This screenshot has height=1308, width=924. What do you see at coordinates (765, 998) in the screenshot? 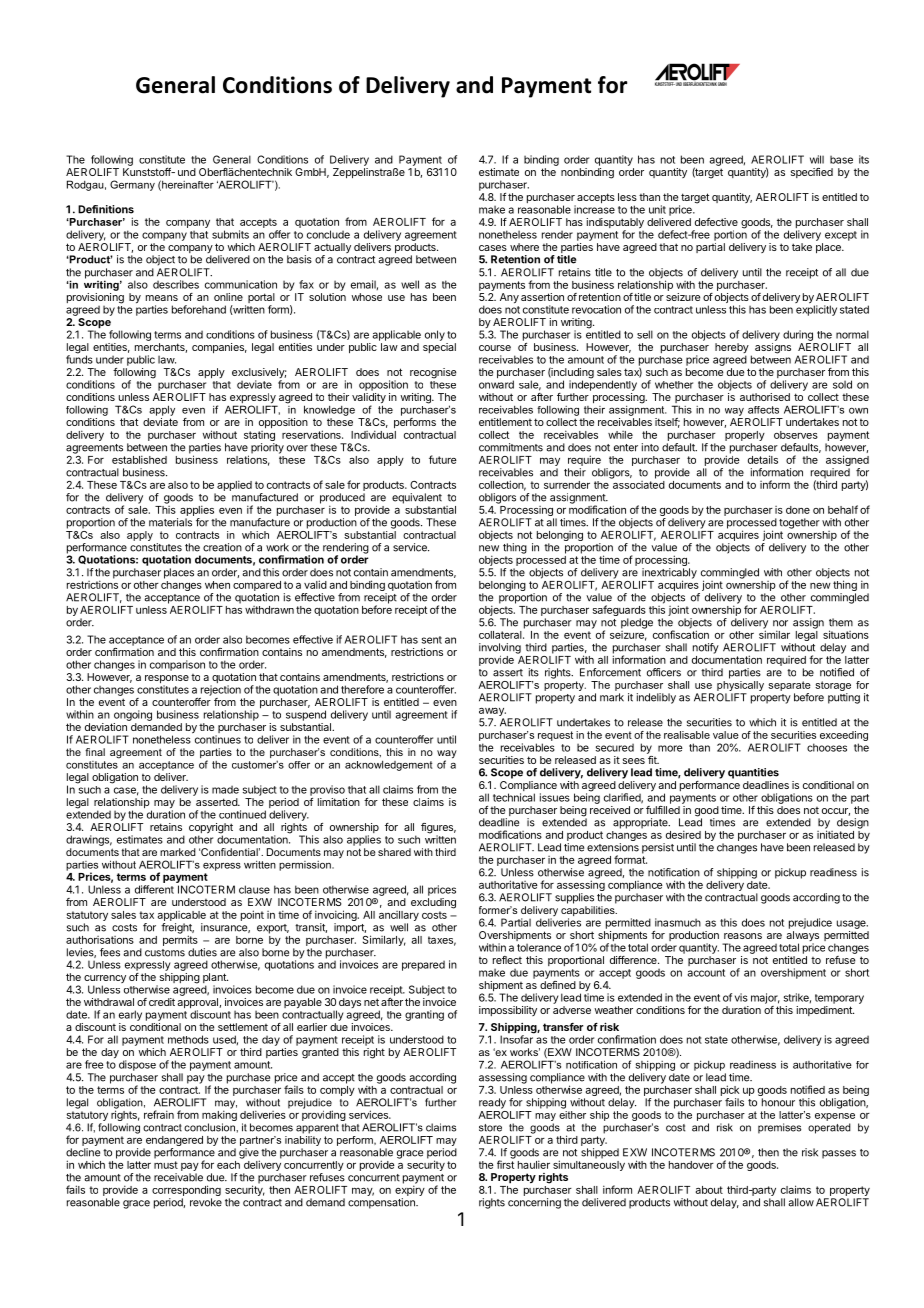
I see `major` at bounding box center [765, 998].
